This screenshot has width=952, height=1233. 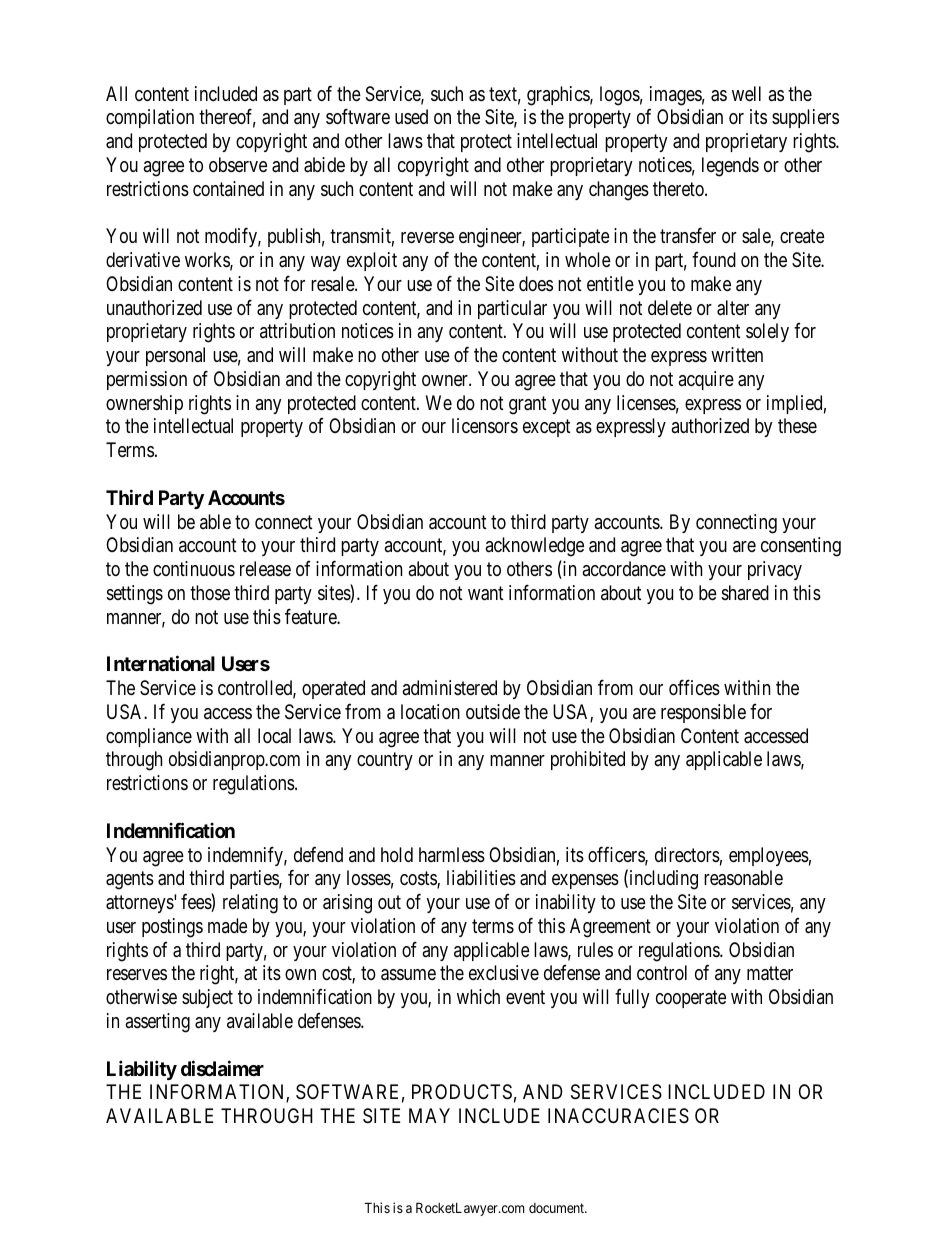 What do you see at coordinates (746, 93) in the screenshot?
I see `well` at bounding box center [746, 93].
